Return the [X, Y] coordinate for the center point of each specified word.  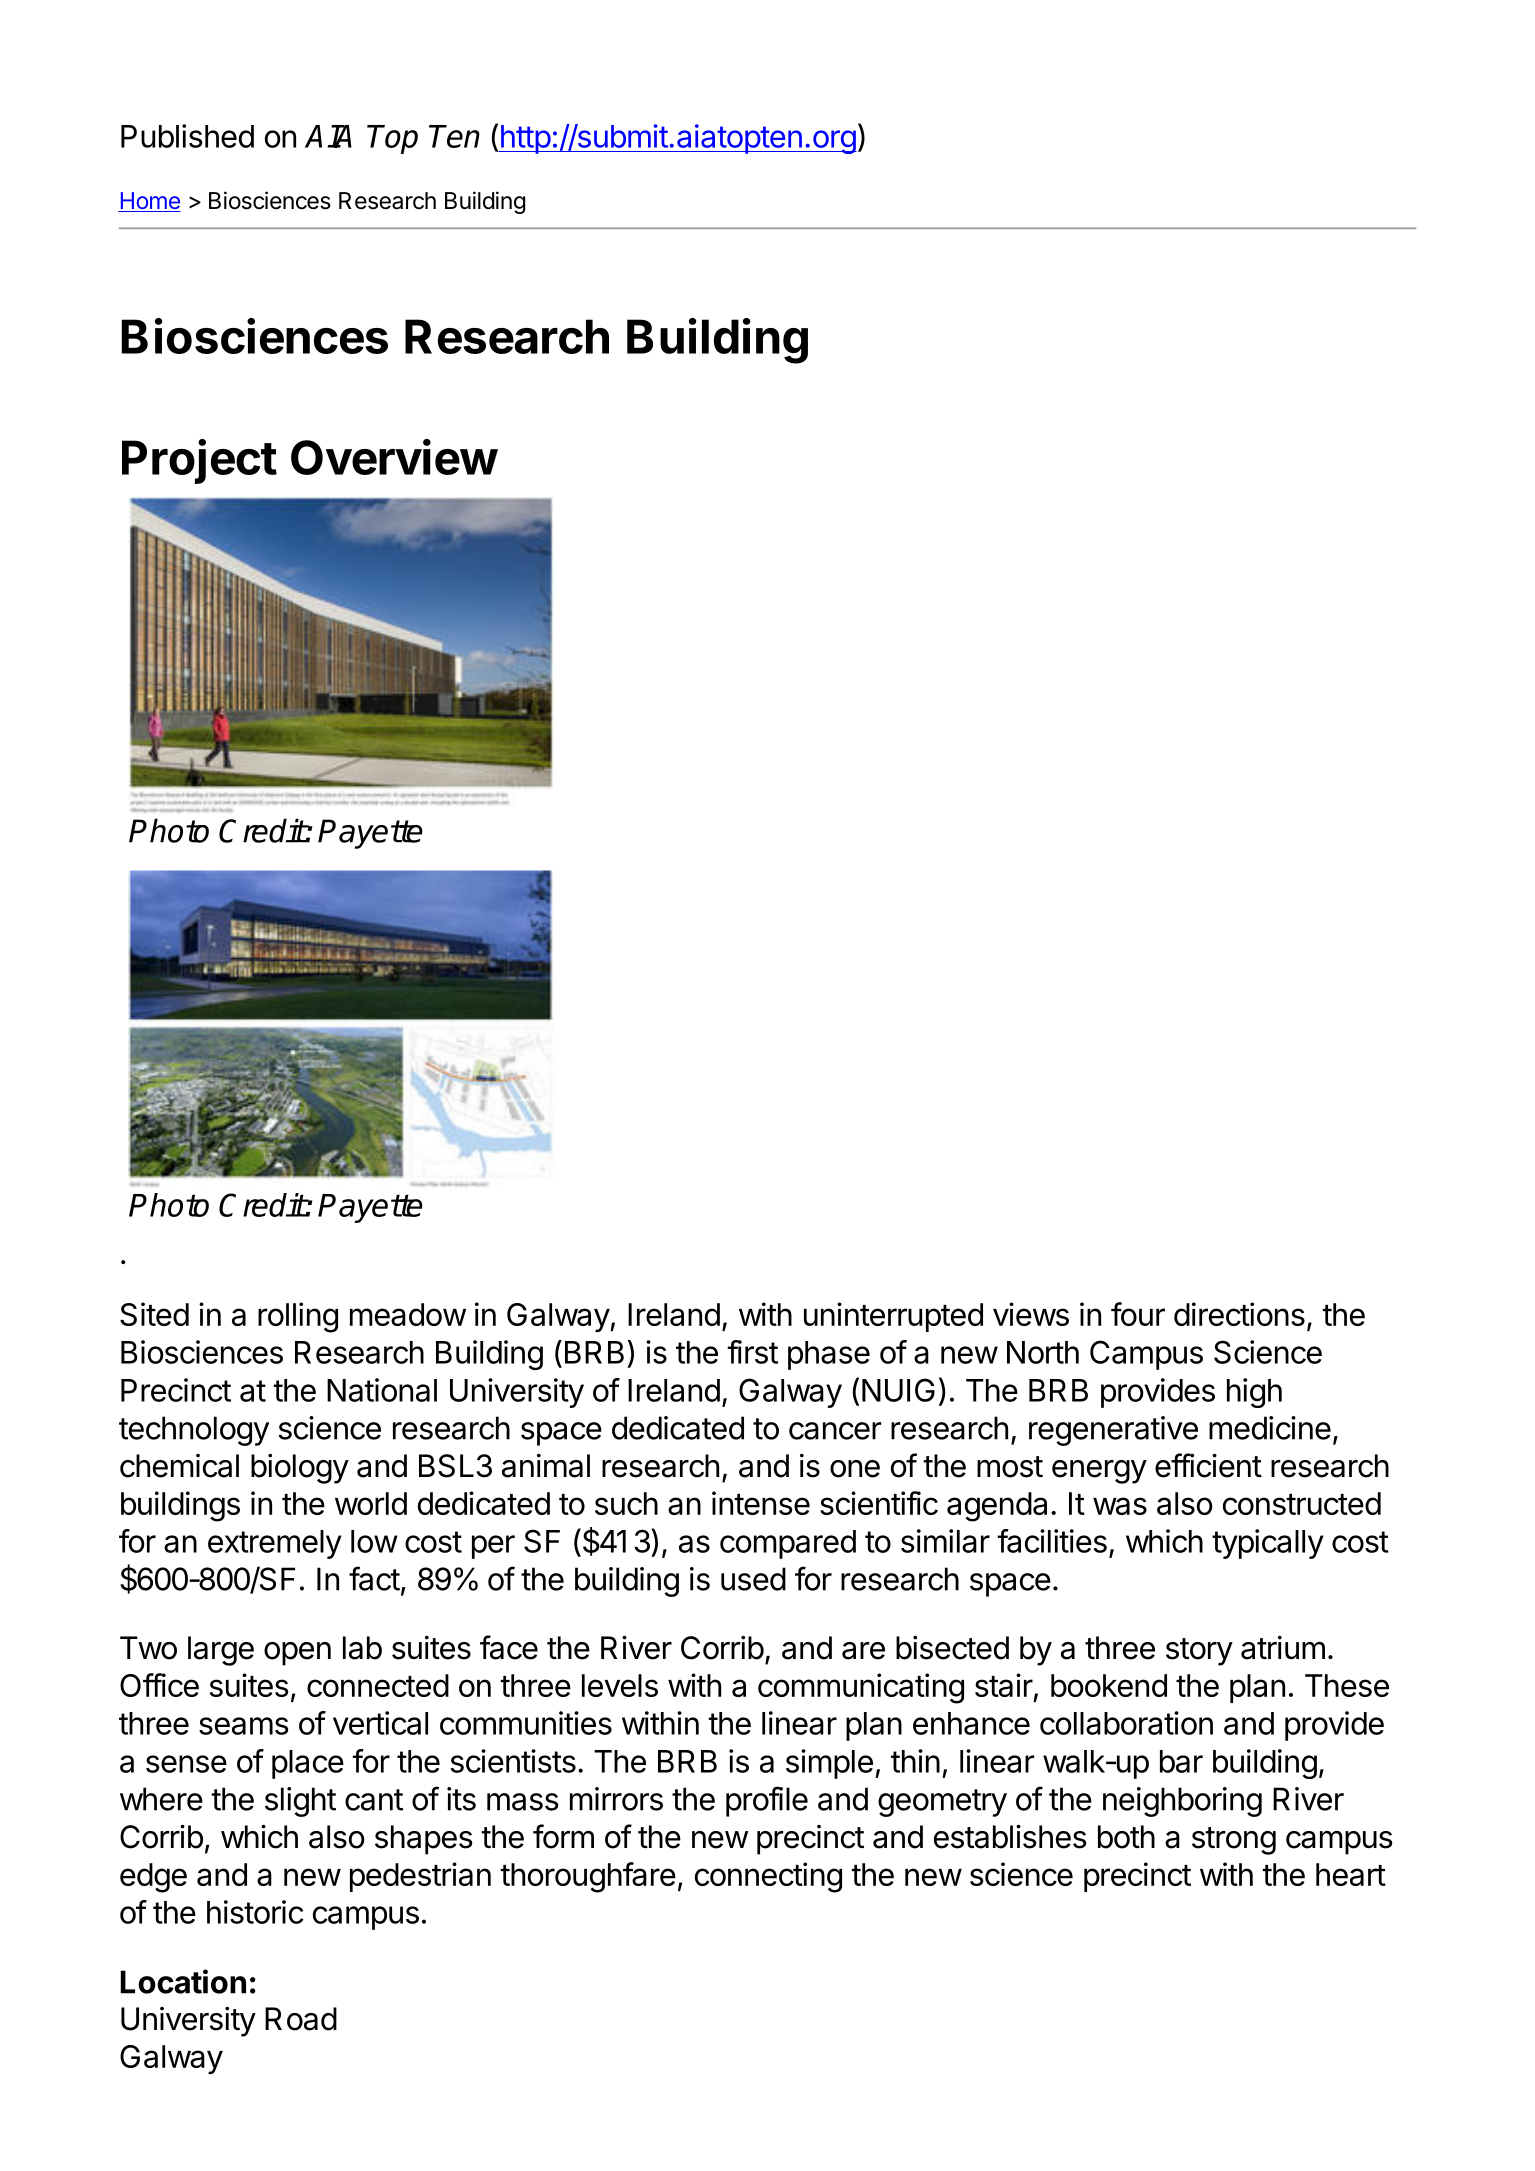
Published [187, 136]
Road [301, 2019]
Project [199, 461]
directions [1239, 1314]
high [1254, 1393]
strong [1234, 1841]
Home [149, 202]
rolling [298, 1317]
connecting [768, 1877]
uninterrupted [893, 1317]
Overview [394, 457]
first [752, 1352]
